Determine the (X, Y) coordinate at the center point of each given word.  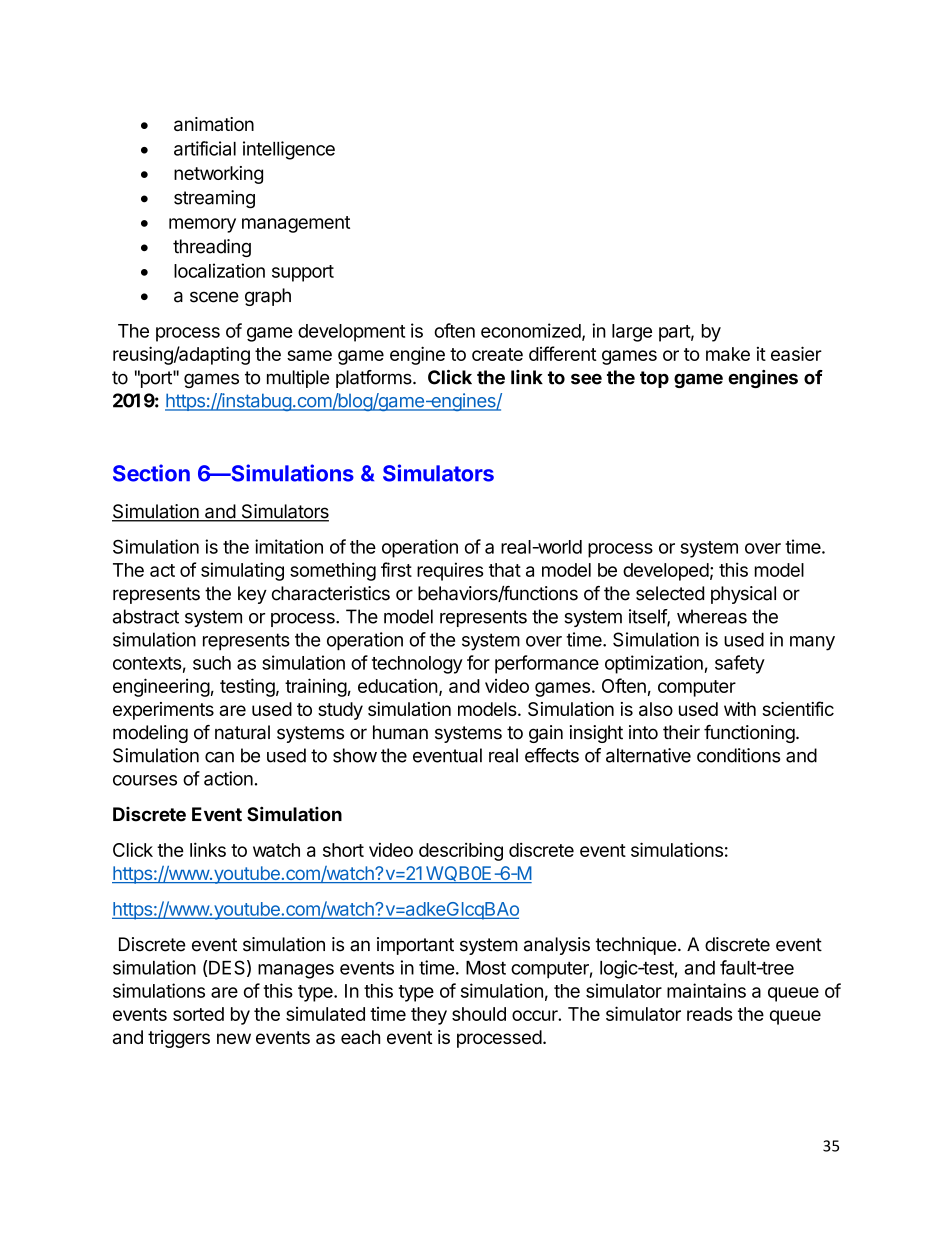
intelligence (289, 150)
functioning (749, 734)
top (654, 379)
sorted (198, 1014)
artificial (205, 148)
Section (151, 473)
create (497, 354)
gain (546, 734)
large (632, 333)
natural (242, 732)
